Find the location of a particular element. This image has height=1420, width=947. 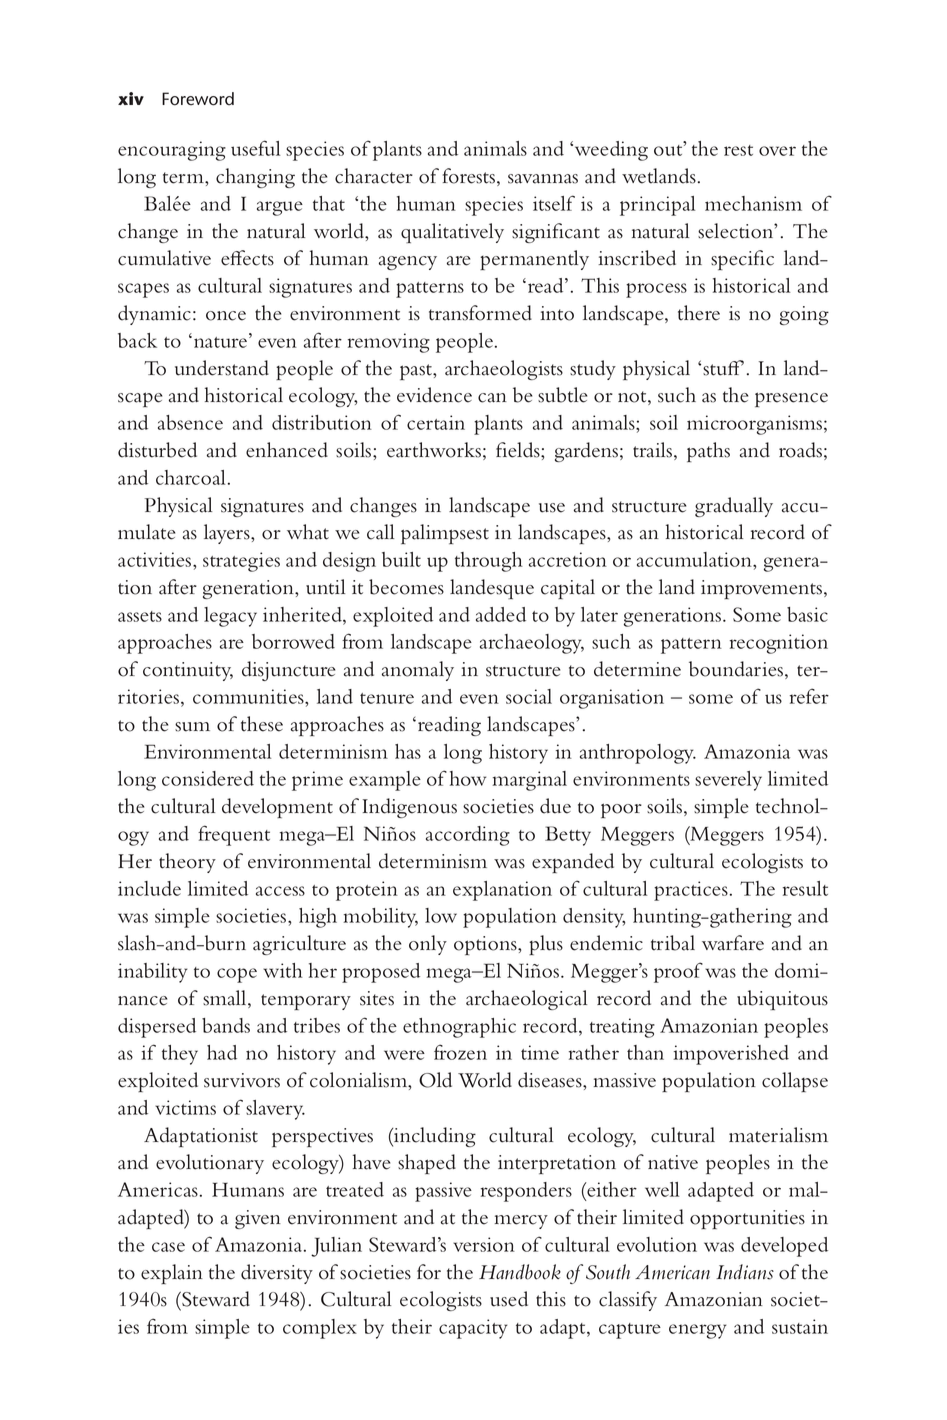

small is located at coordinates (226, 999).
